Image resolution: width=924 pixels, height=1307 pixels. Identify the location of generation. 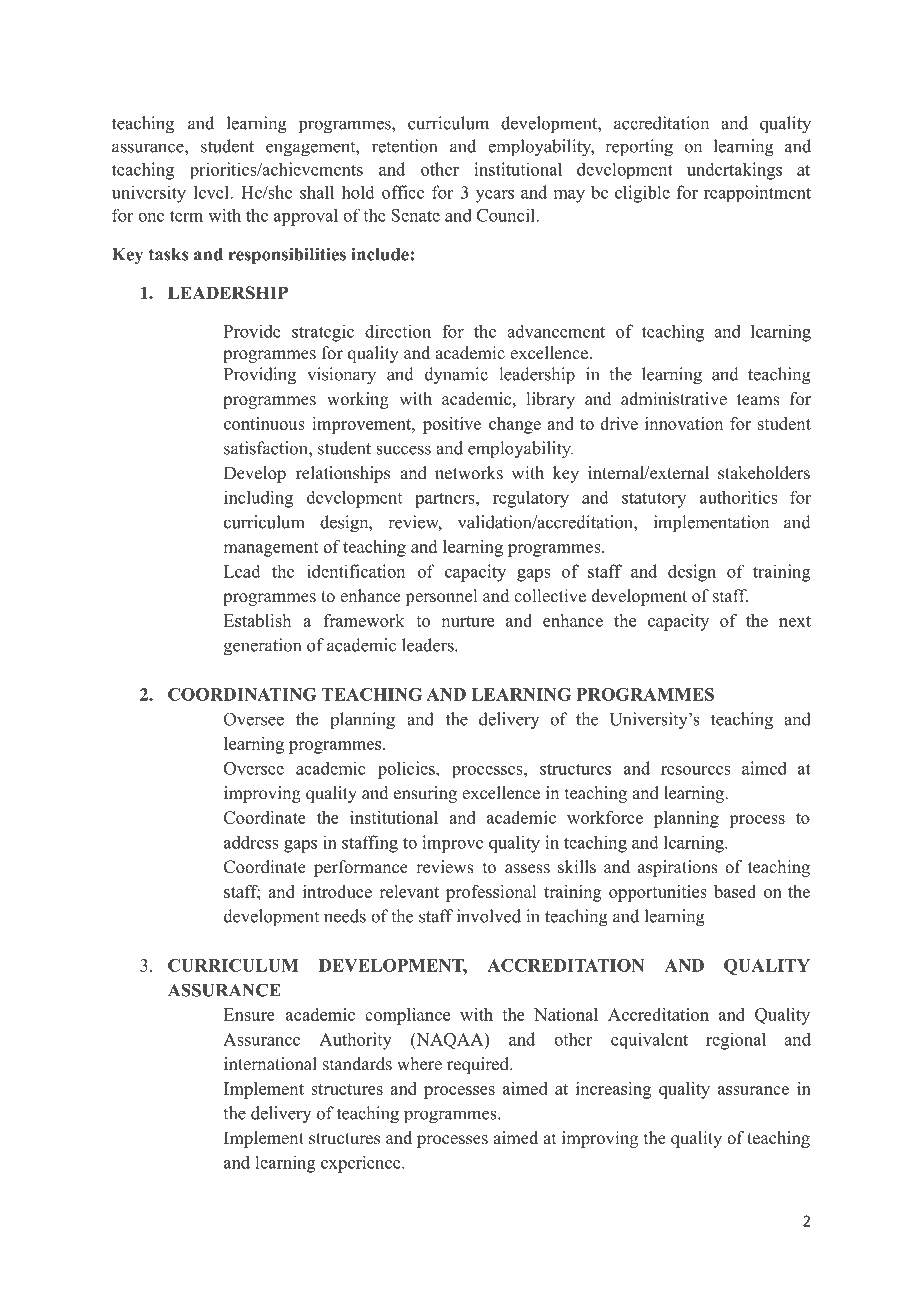
(262, 647).
